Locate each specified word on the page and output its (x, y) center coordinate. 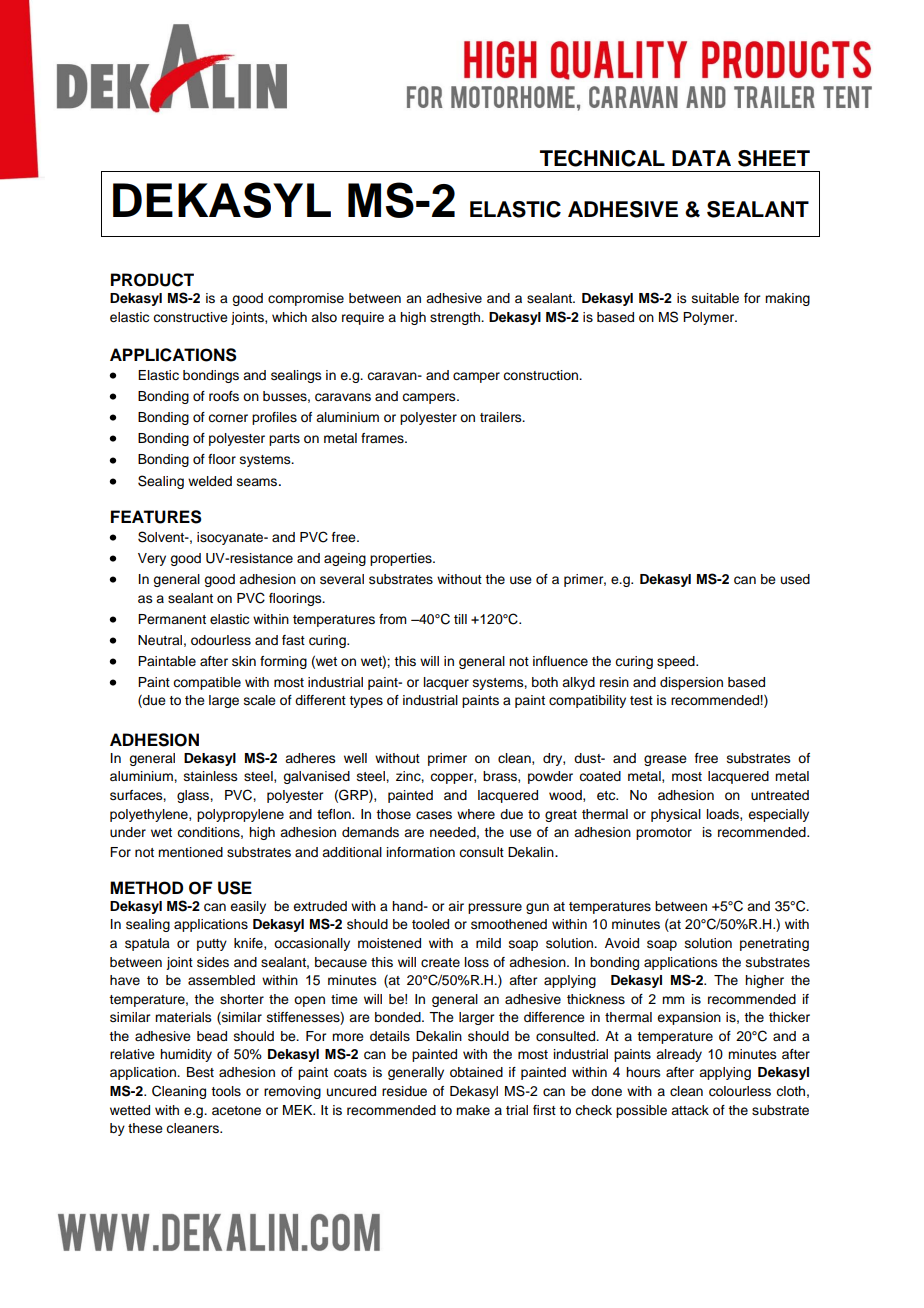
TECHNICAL (602, 158)
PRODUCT (152, 280)
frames (383, 438)
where (476, 814)
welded (210, 481)
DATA (701, 158)
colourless (740, 1091)
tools (226, 1091)
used (795, 579)
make (473, 1110)
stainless (211, 776)
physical (676, 815)
